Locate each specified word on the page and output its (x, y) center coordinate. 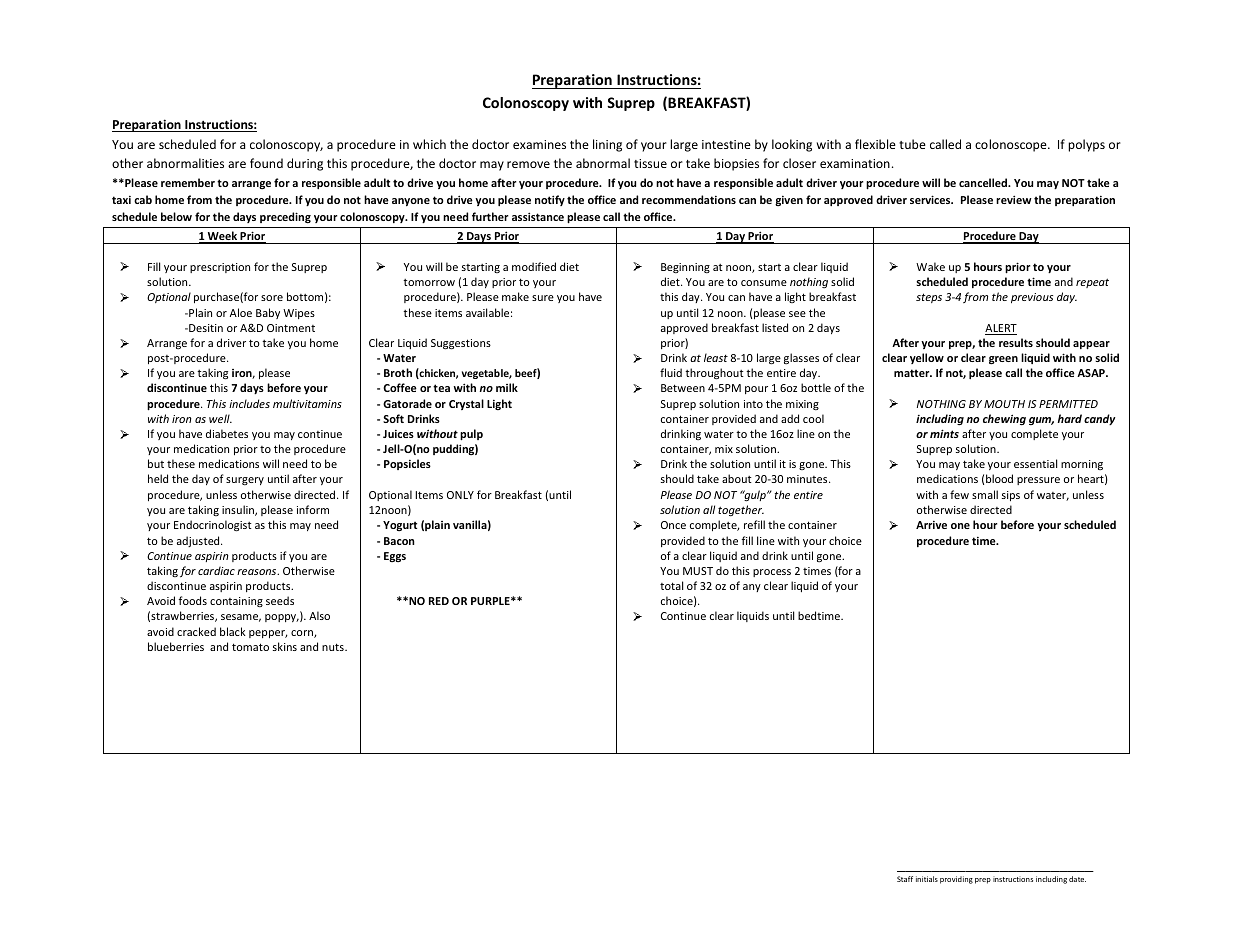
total (671, 585)
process (772, 573)
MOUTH (1004, 404)
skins (285, 646)
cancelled (984, 182)
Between (683, 388)
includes (249, 403)
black (233, 631)
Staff (905, 879)
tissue (650, 163)
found (266, 163)
